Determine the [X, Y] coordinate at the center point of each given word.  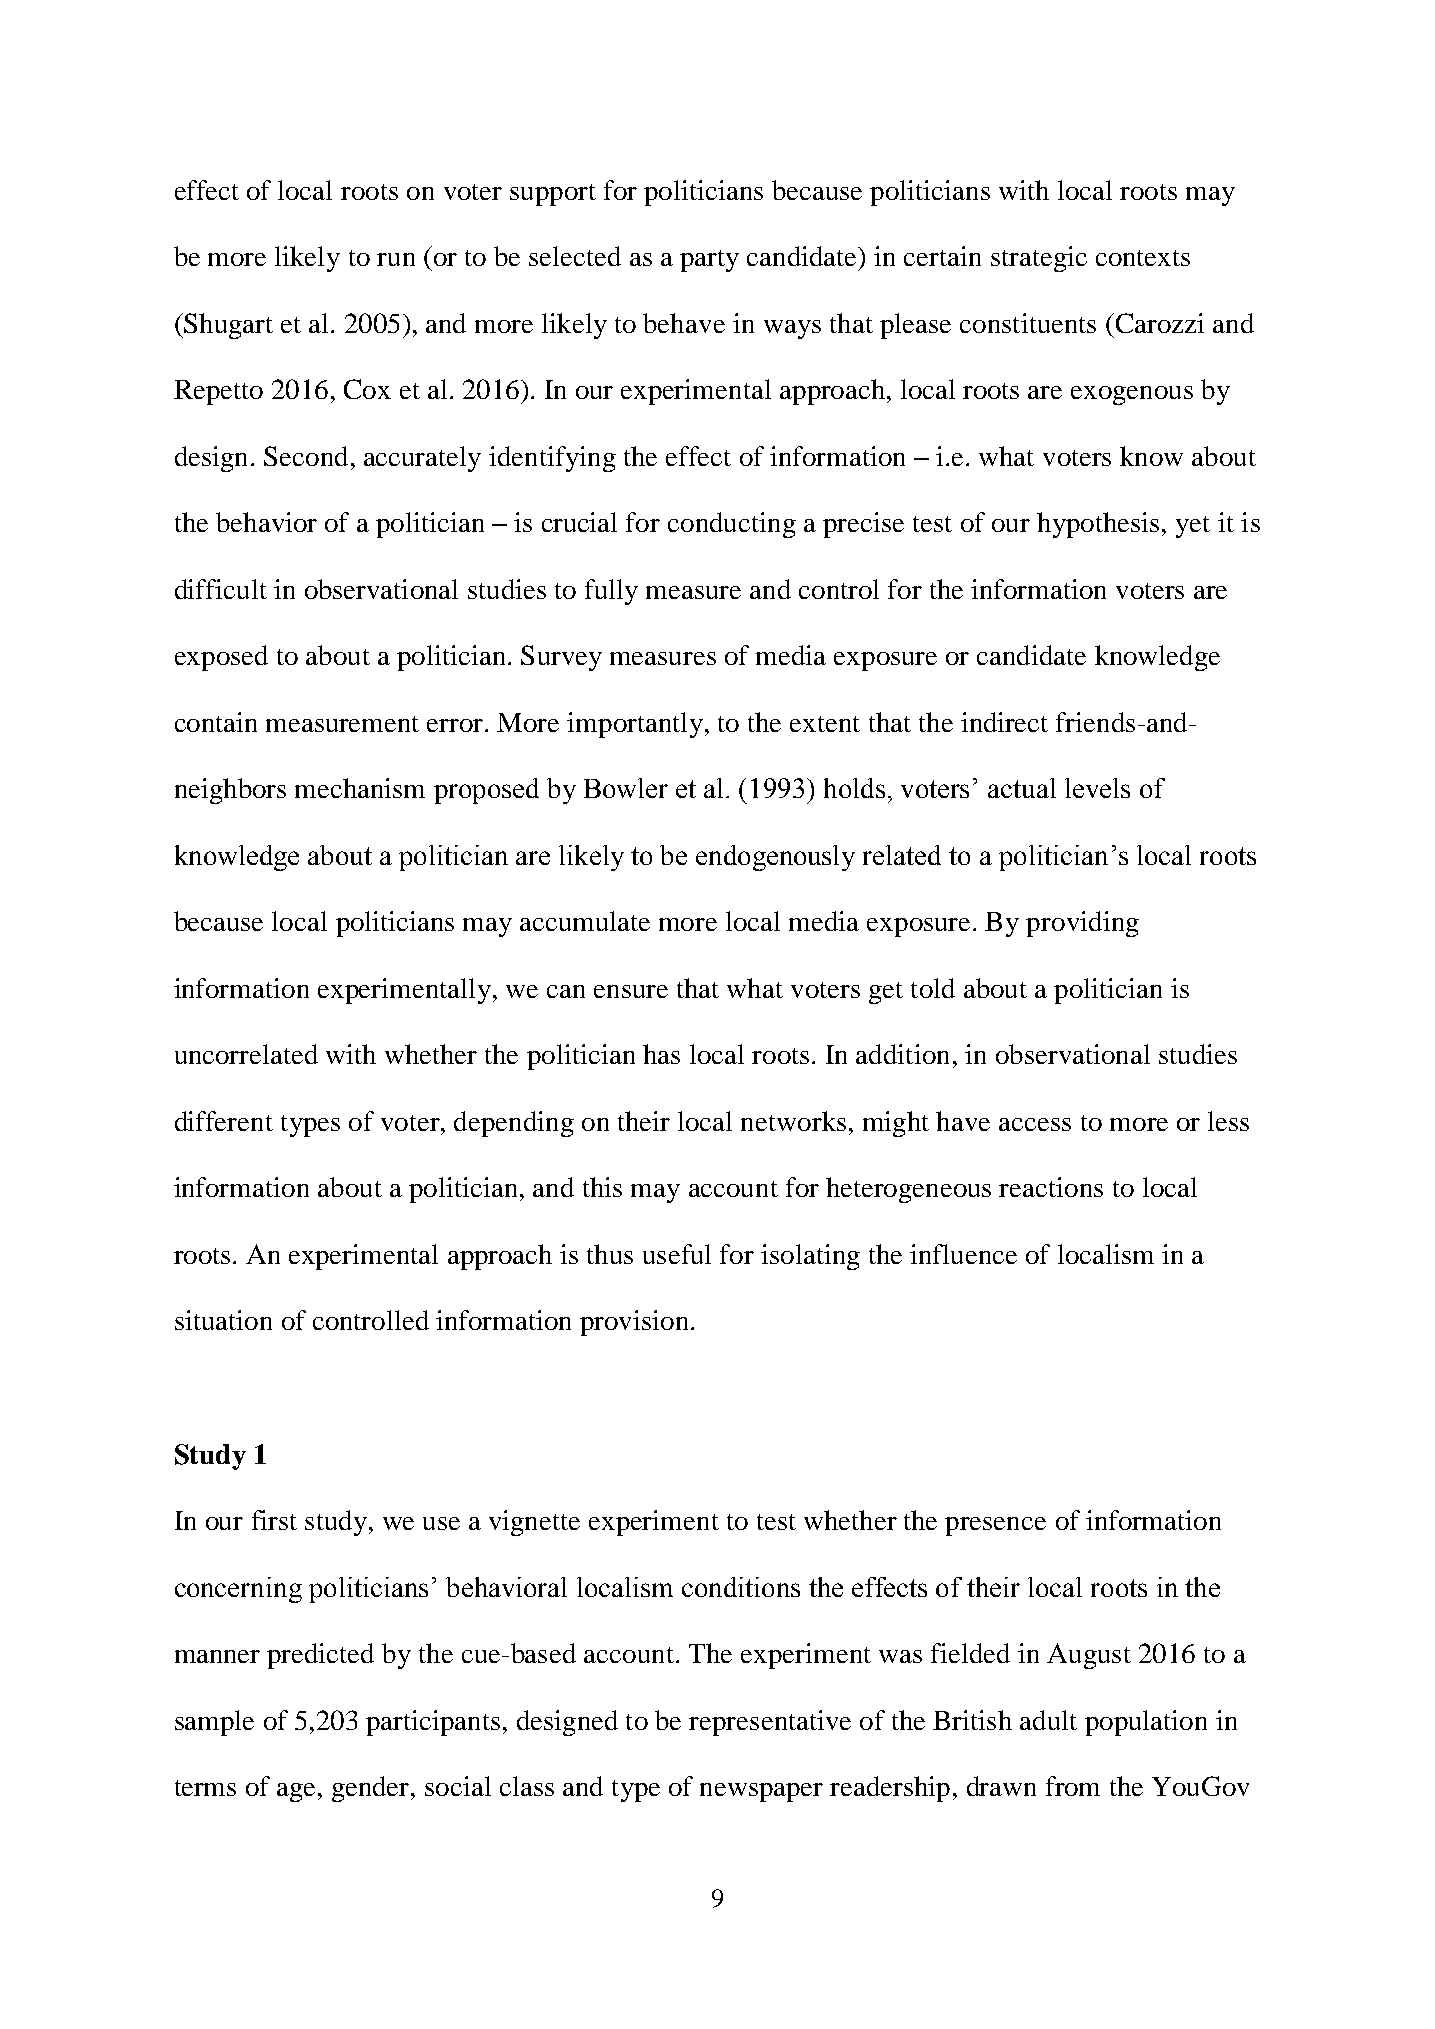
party [709, 261]
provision [634, 1323]
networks [793, 1121]
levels [1097, 788]
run [396, 259]
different [224, 1121]
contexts [1143, 258]
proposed [486, 791]
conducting [732, 525]
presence [995, 1526]
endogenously [775, 858]
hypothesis [1098, 525]
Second [306, 456]
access [1035, 1124]
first [274, 1520]
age [296, 1792]
